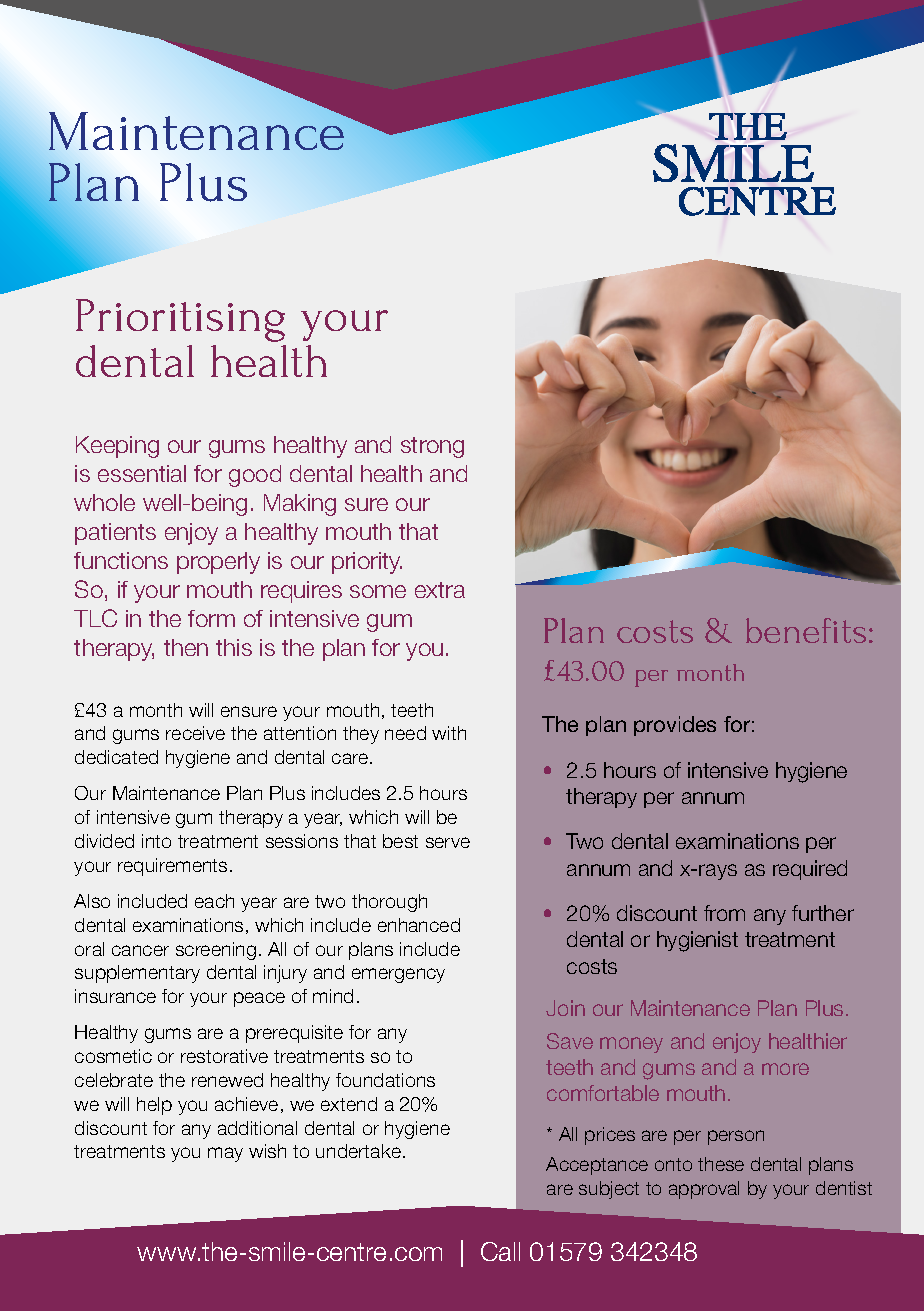 The width and height of the page is (924, 1311). Describe the element at coordinates (440, 590) in the page. I see `extra` at that location.
